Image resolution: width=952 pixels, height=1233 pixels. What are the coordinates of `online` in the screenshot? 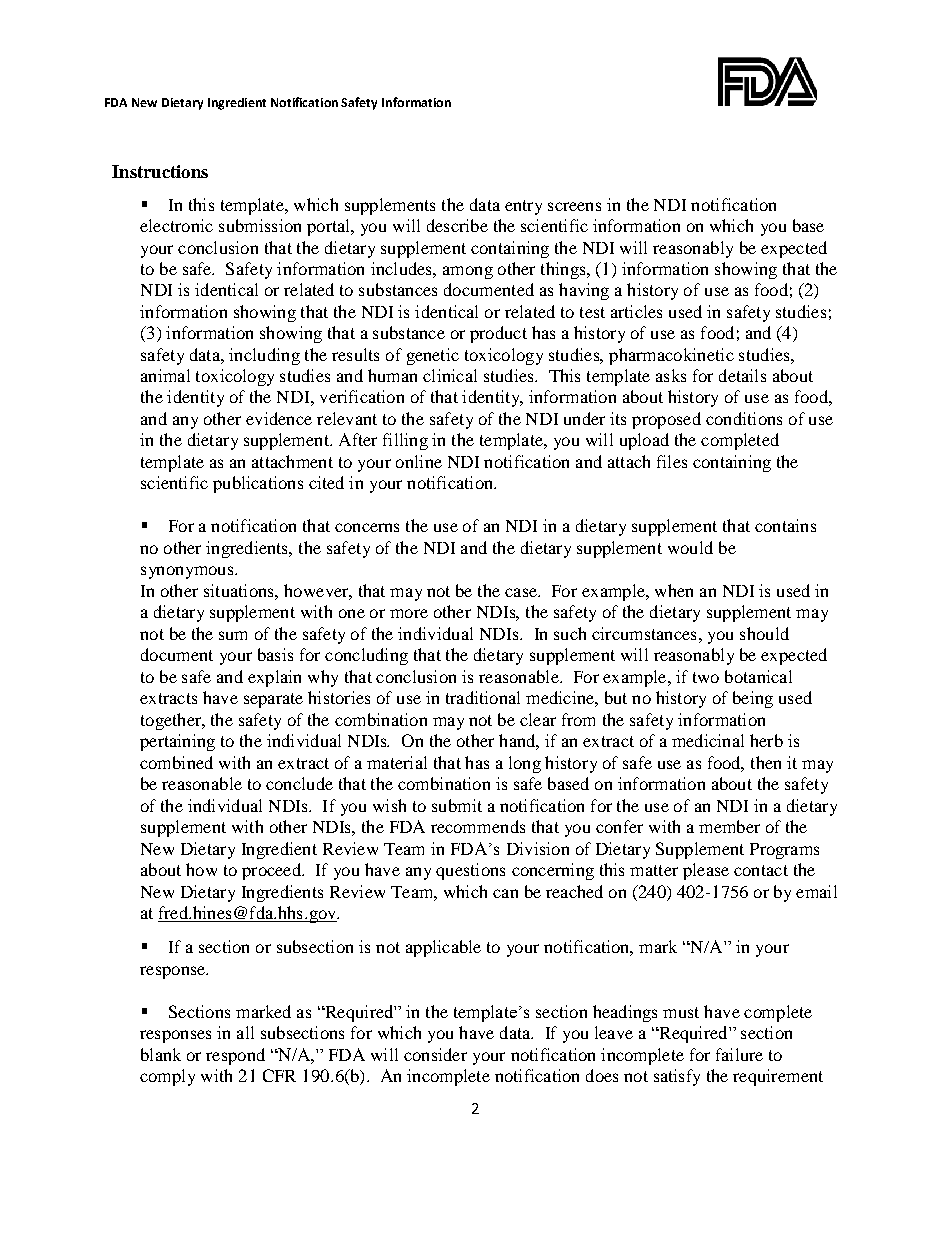 It's located at (419, 461).
